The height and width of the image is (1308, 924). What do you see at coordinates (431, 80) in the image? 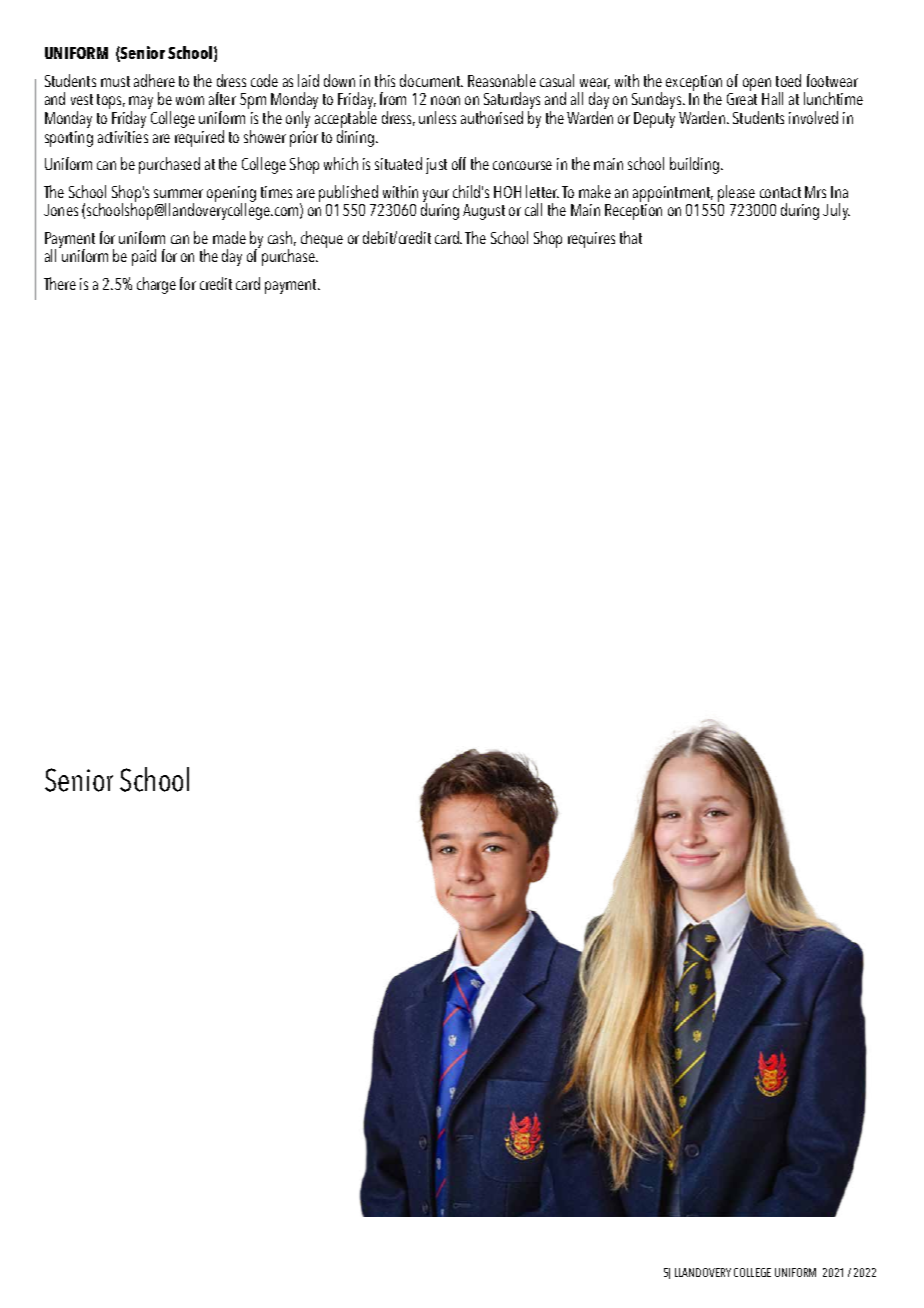
I see `document` at bounding box center [431, 80].
